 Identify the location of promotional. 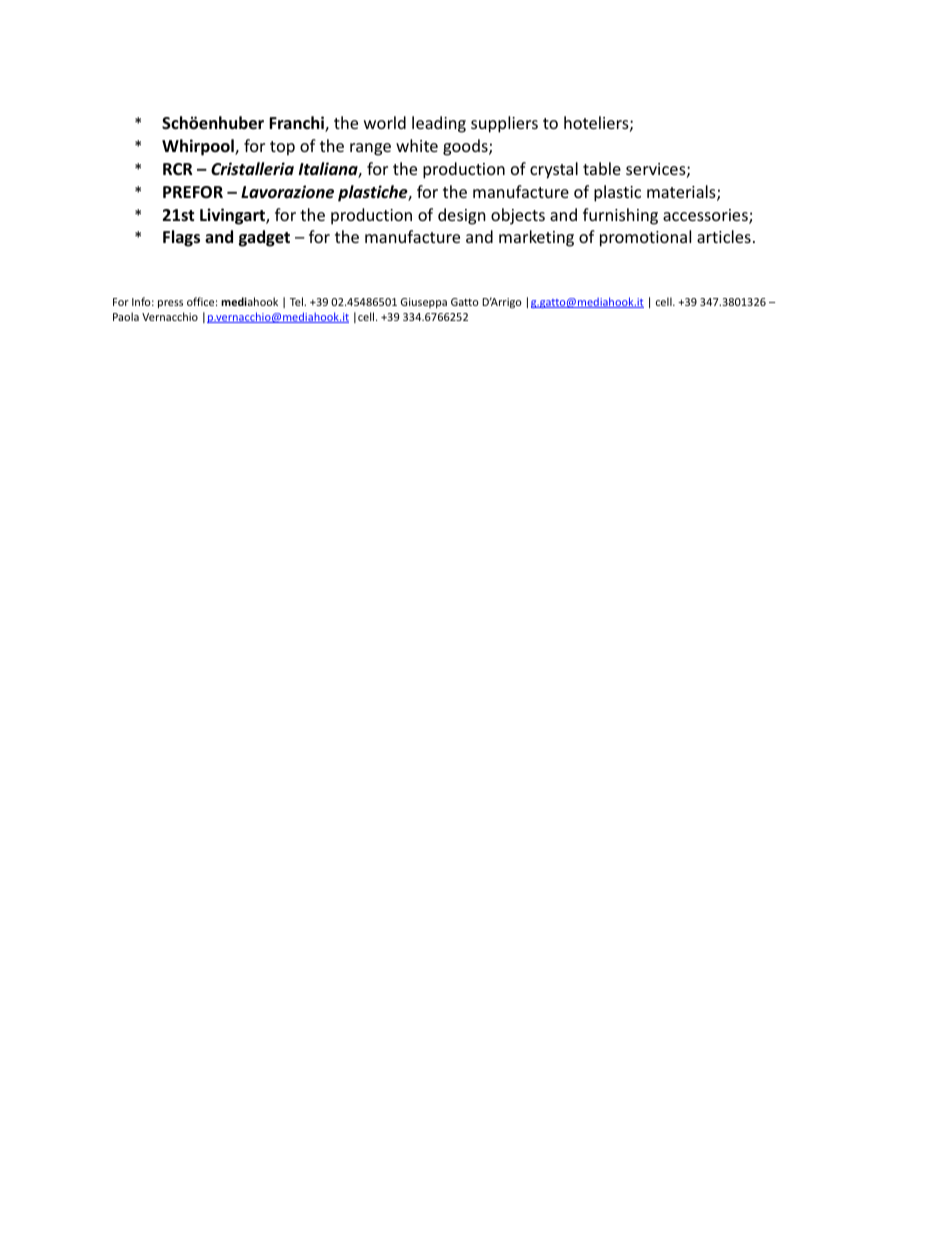
(645, 238).
